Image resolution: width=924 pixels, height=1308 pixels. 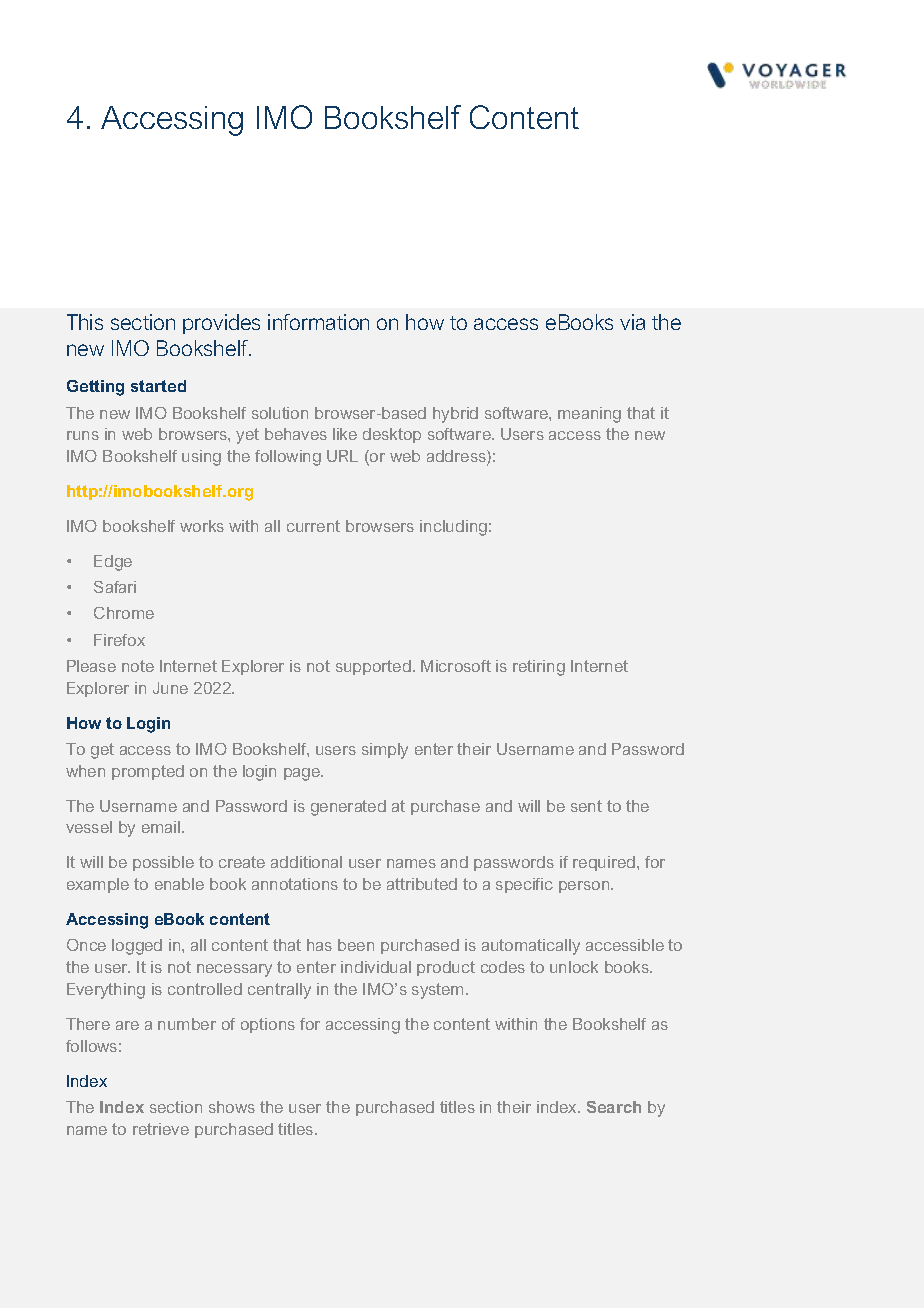 I want to click on information, so click(x=318, y=322).
